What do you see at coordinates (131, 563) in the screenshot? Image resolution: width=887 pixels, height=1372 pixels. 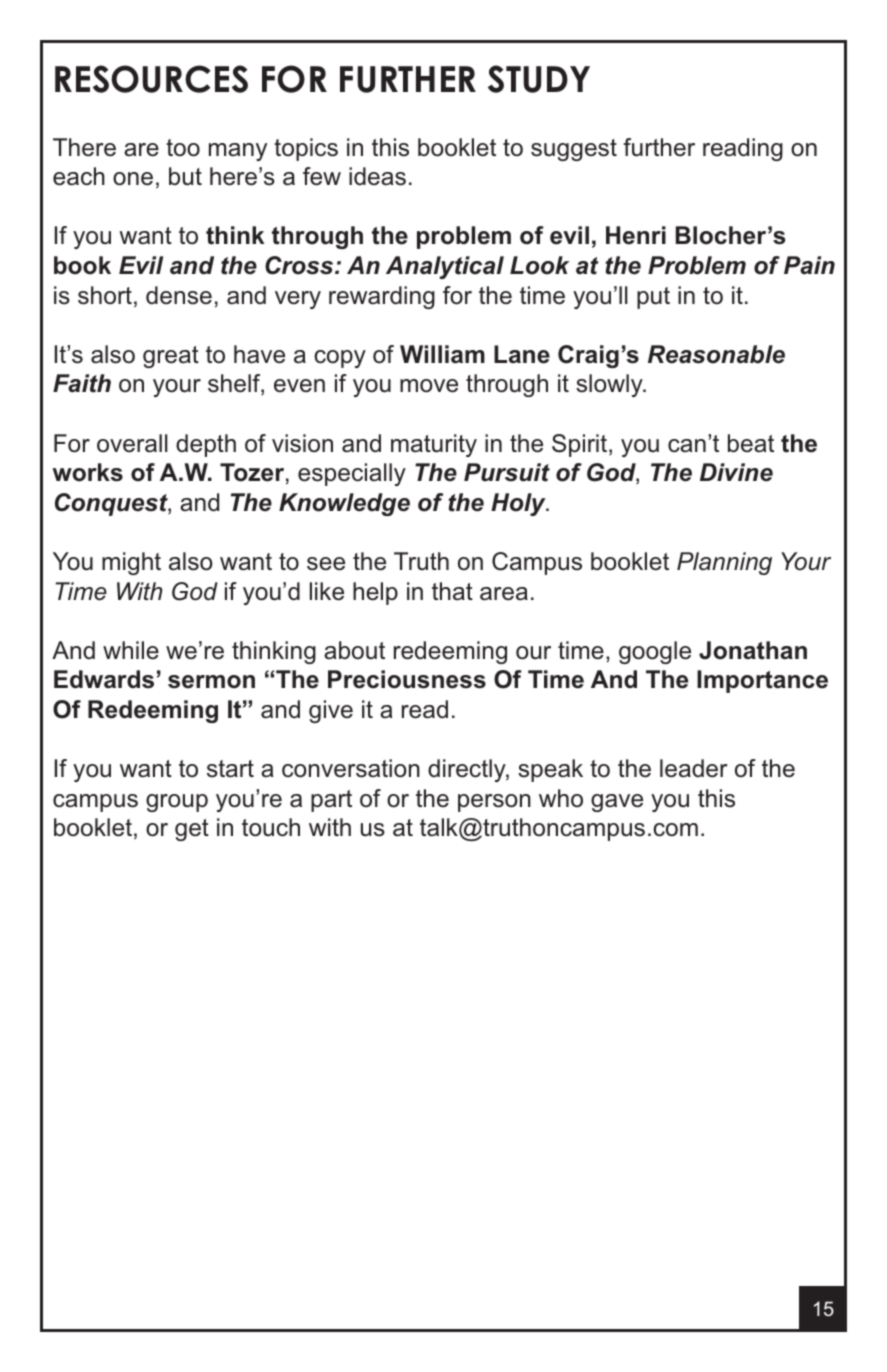 I see `might` at bounding box center [131, 563].
